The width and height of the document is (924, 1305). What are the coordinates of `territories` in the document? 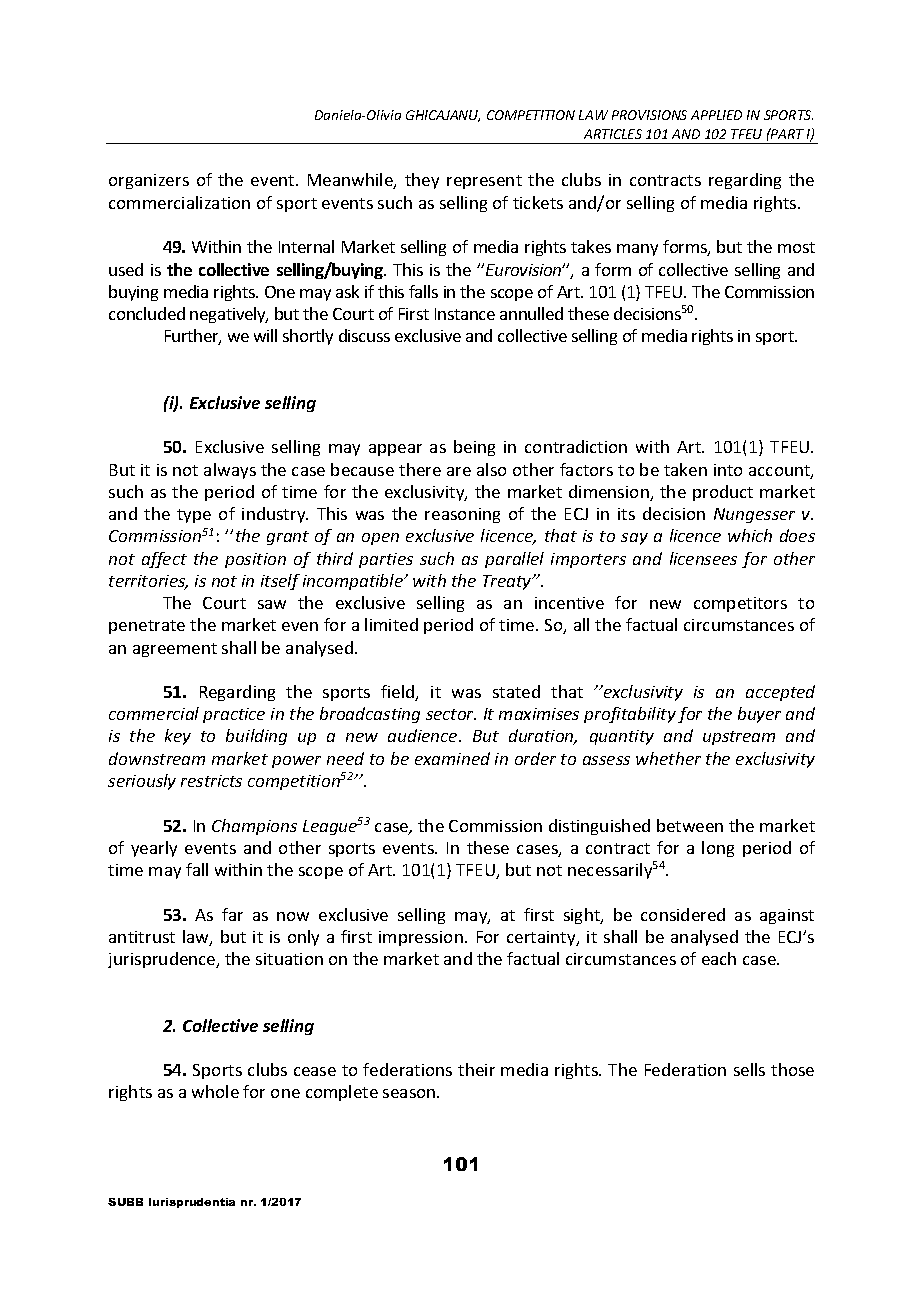 It's located at (148, 582).
